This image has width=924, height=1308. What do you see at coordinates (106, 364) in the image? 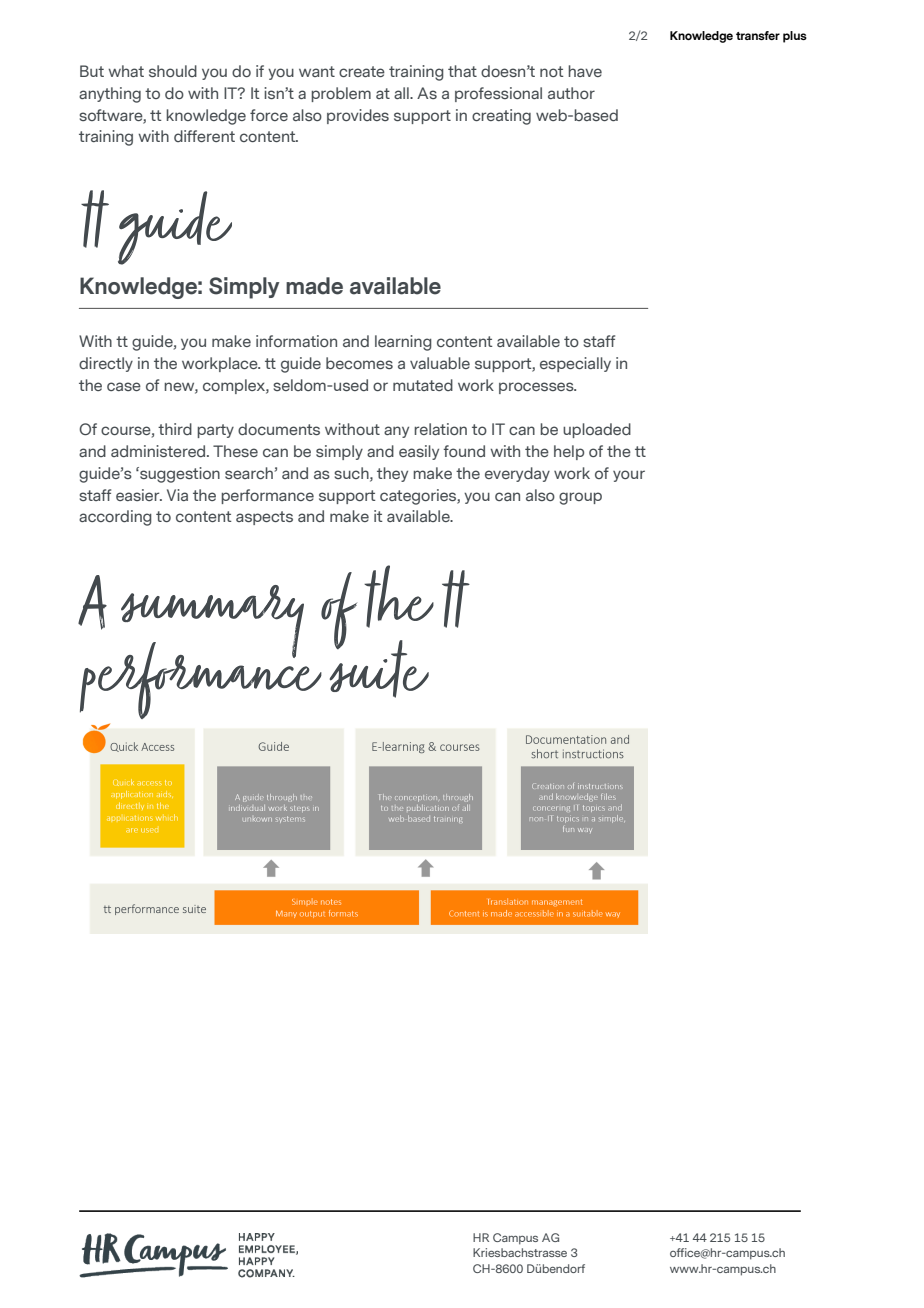
I see `directly` at bounding box center [106, 364].
